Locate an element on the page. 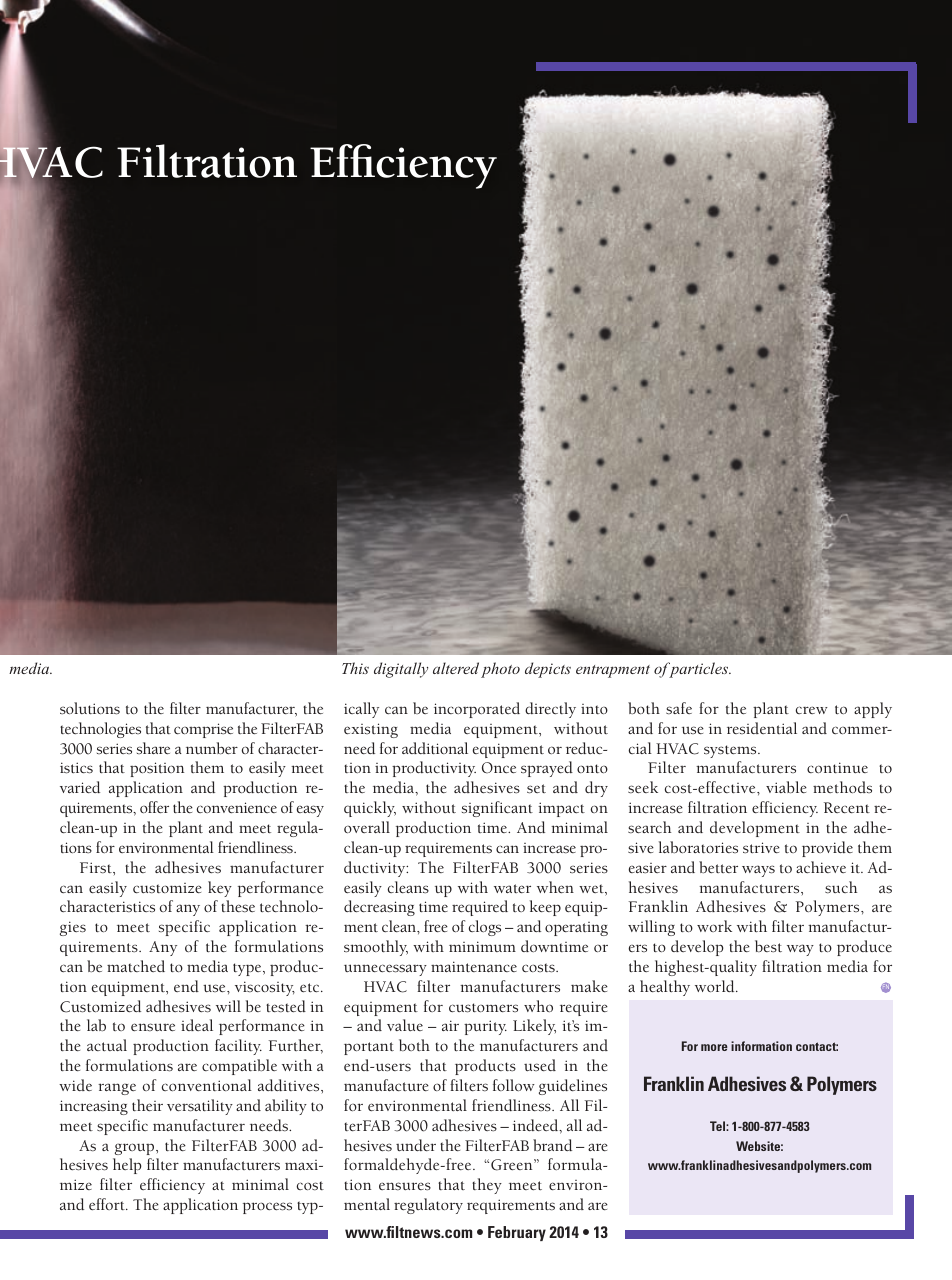  best is located at coordinates (768, 946).
